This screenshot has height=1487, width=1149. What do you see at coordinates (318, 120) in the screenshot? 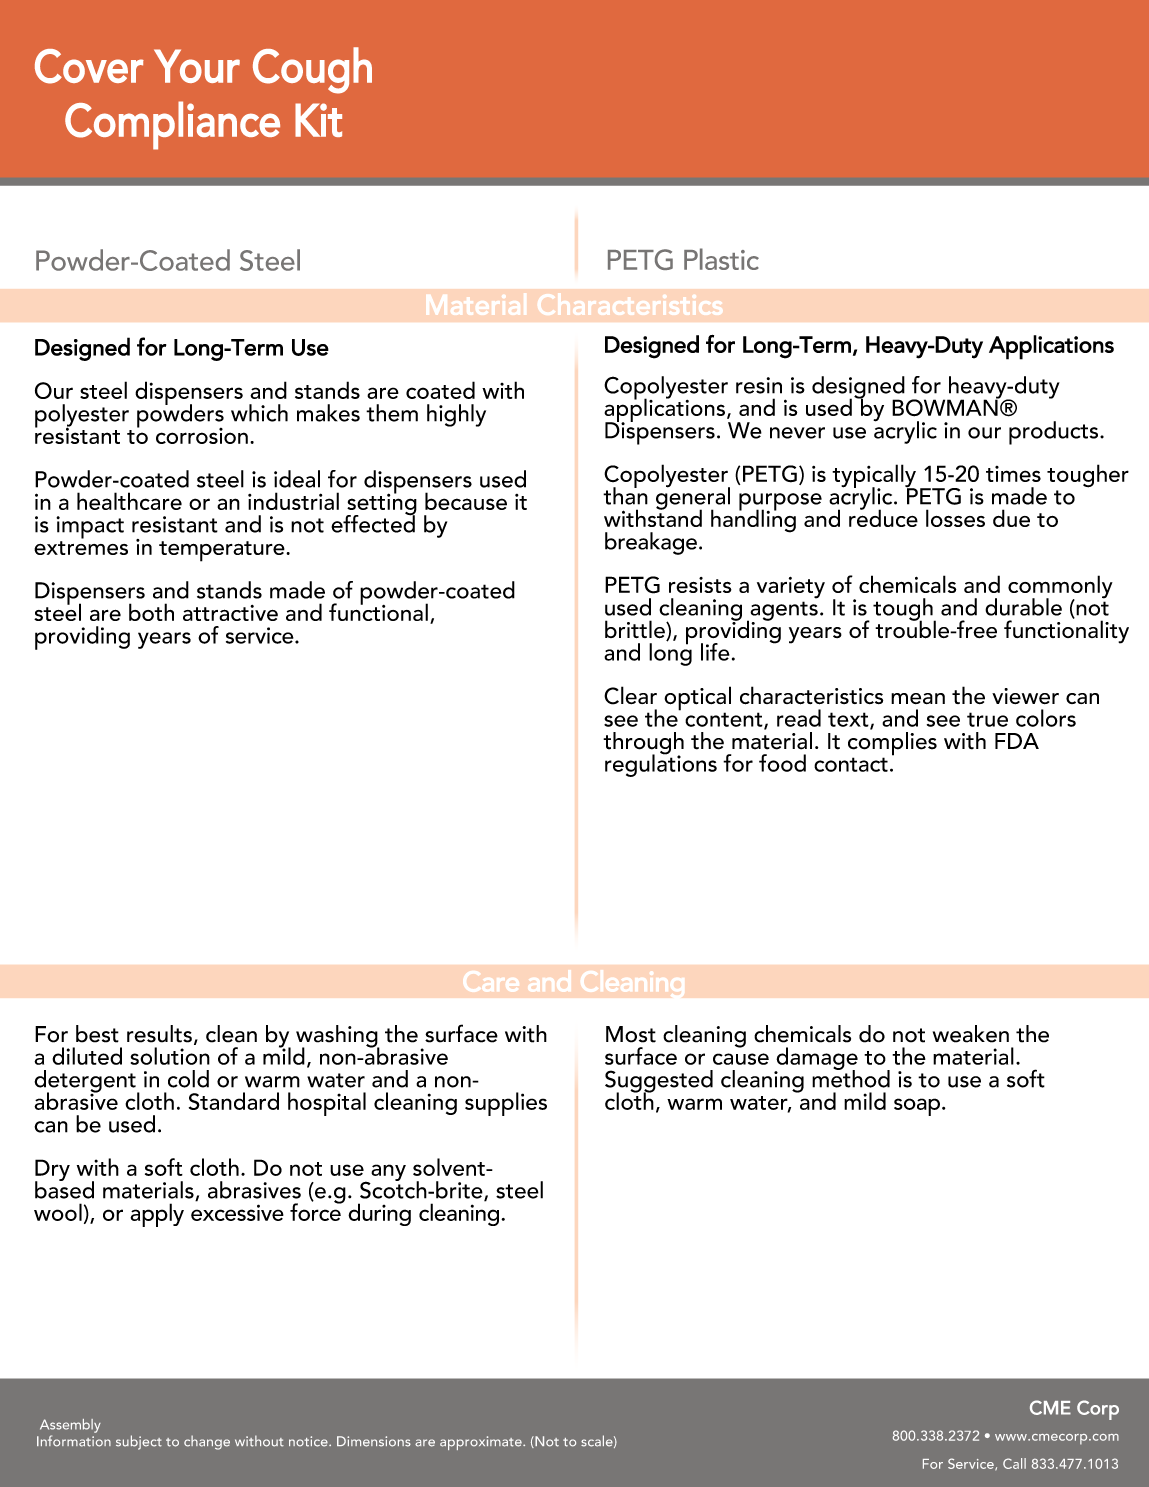
I see `Kit` at bounding box center [318, 120].
